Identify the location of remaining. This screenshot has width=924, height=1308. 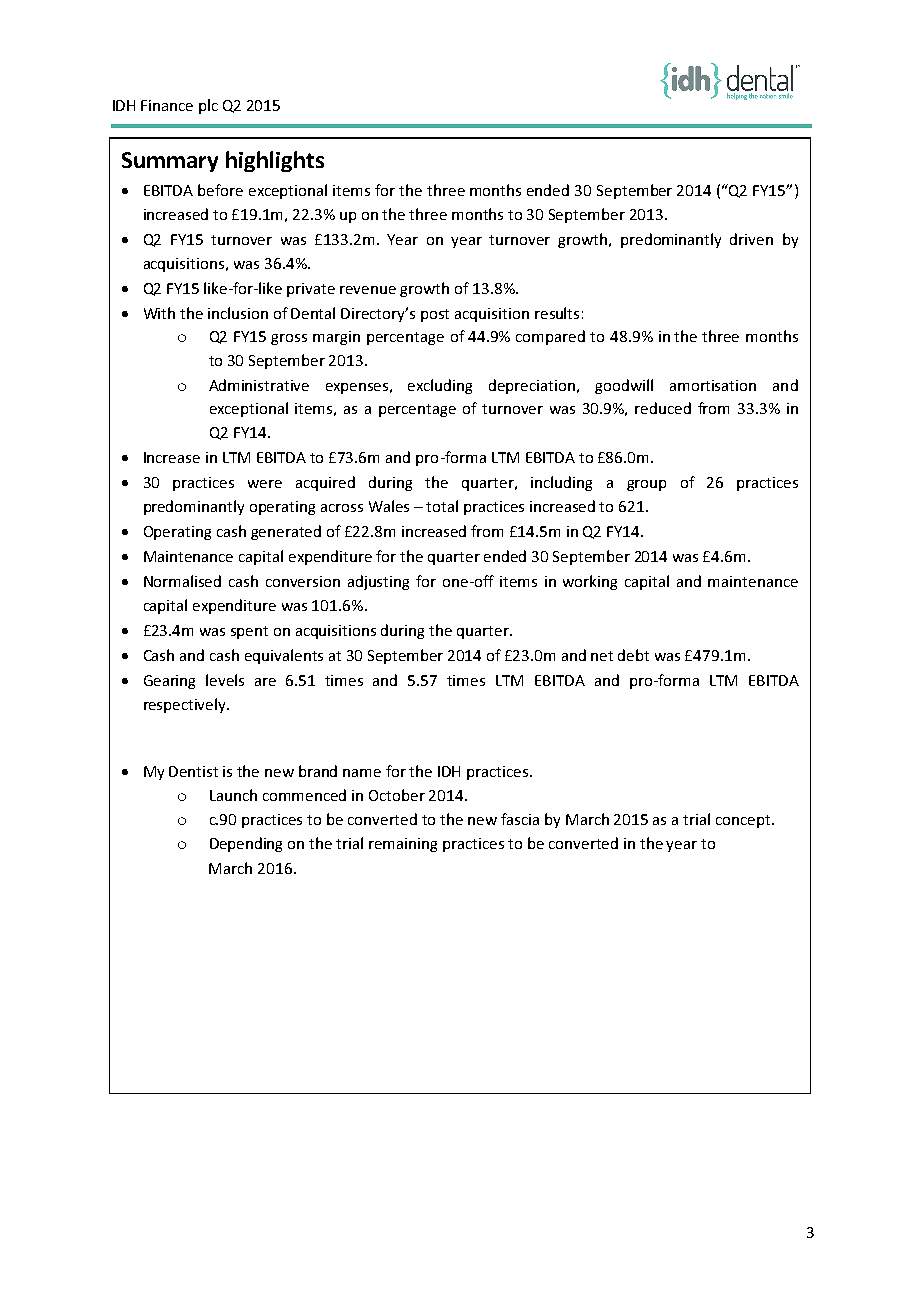
(403, 845).
